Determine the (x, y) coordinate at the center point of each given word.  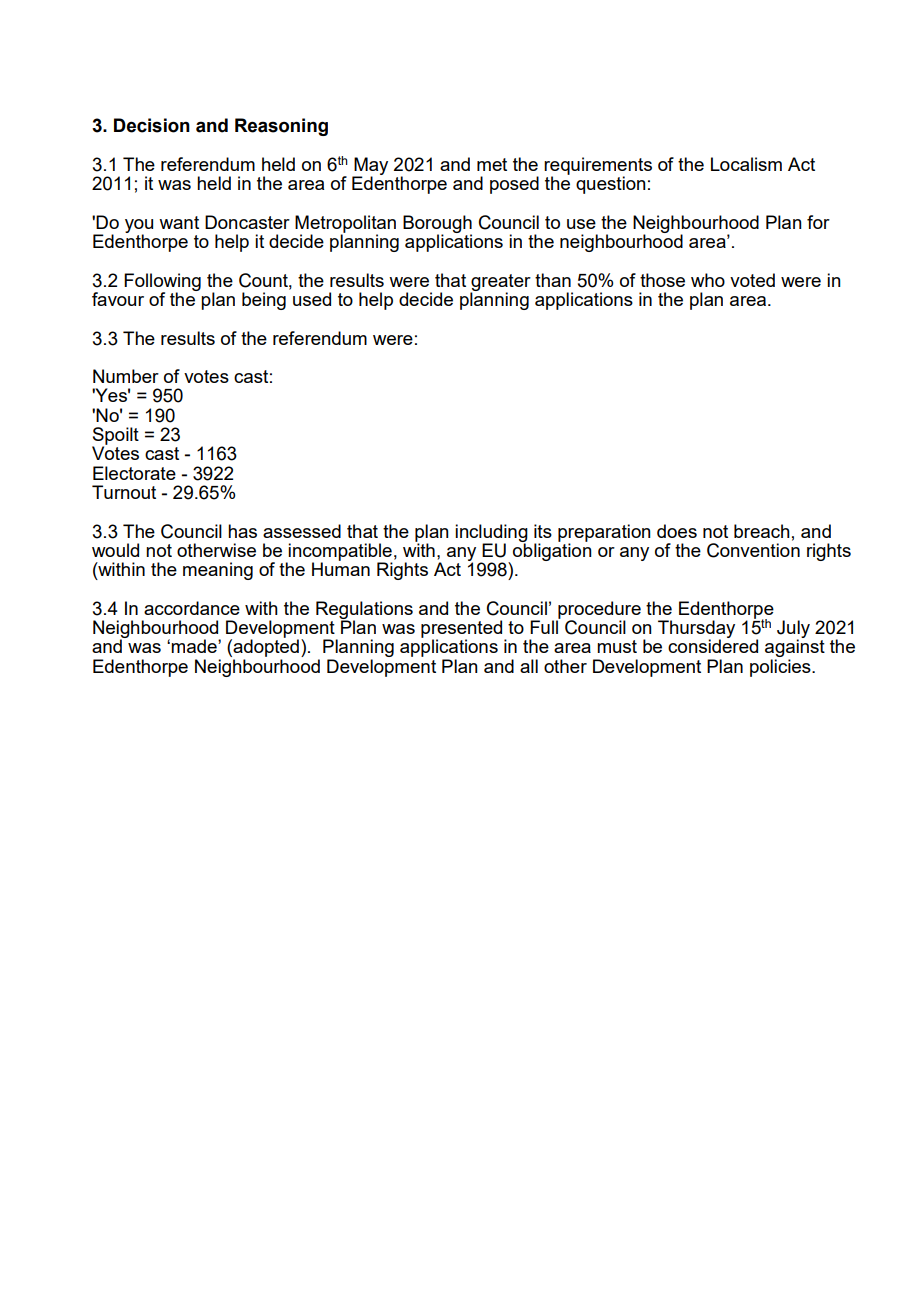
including (491, 534)
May (370, 167)
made (195, 646)
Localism (746, 164)
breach (762, 531)
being (264, 301)
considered (713, 646)
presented (463, 630)
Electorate (134, 473)
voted (752, 280)
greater (500, 283)
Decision (152, 125)
